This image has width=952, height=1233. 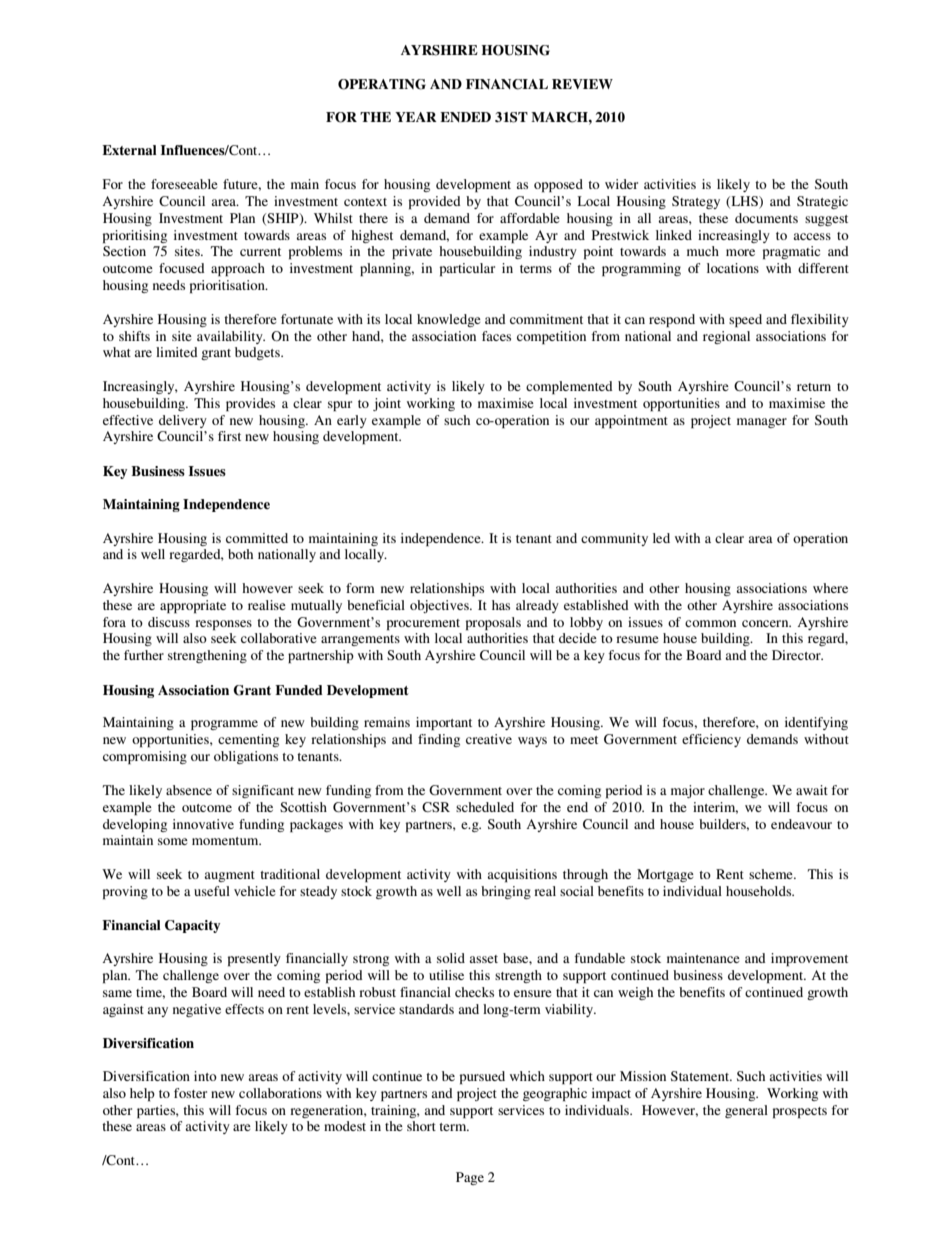 What do you see at coordinates (809, 959) in the image?
I see `improvement` at bounding box center [809, 959].
